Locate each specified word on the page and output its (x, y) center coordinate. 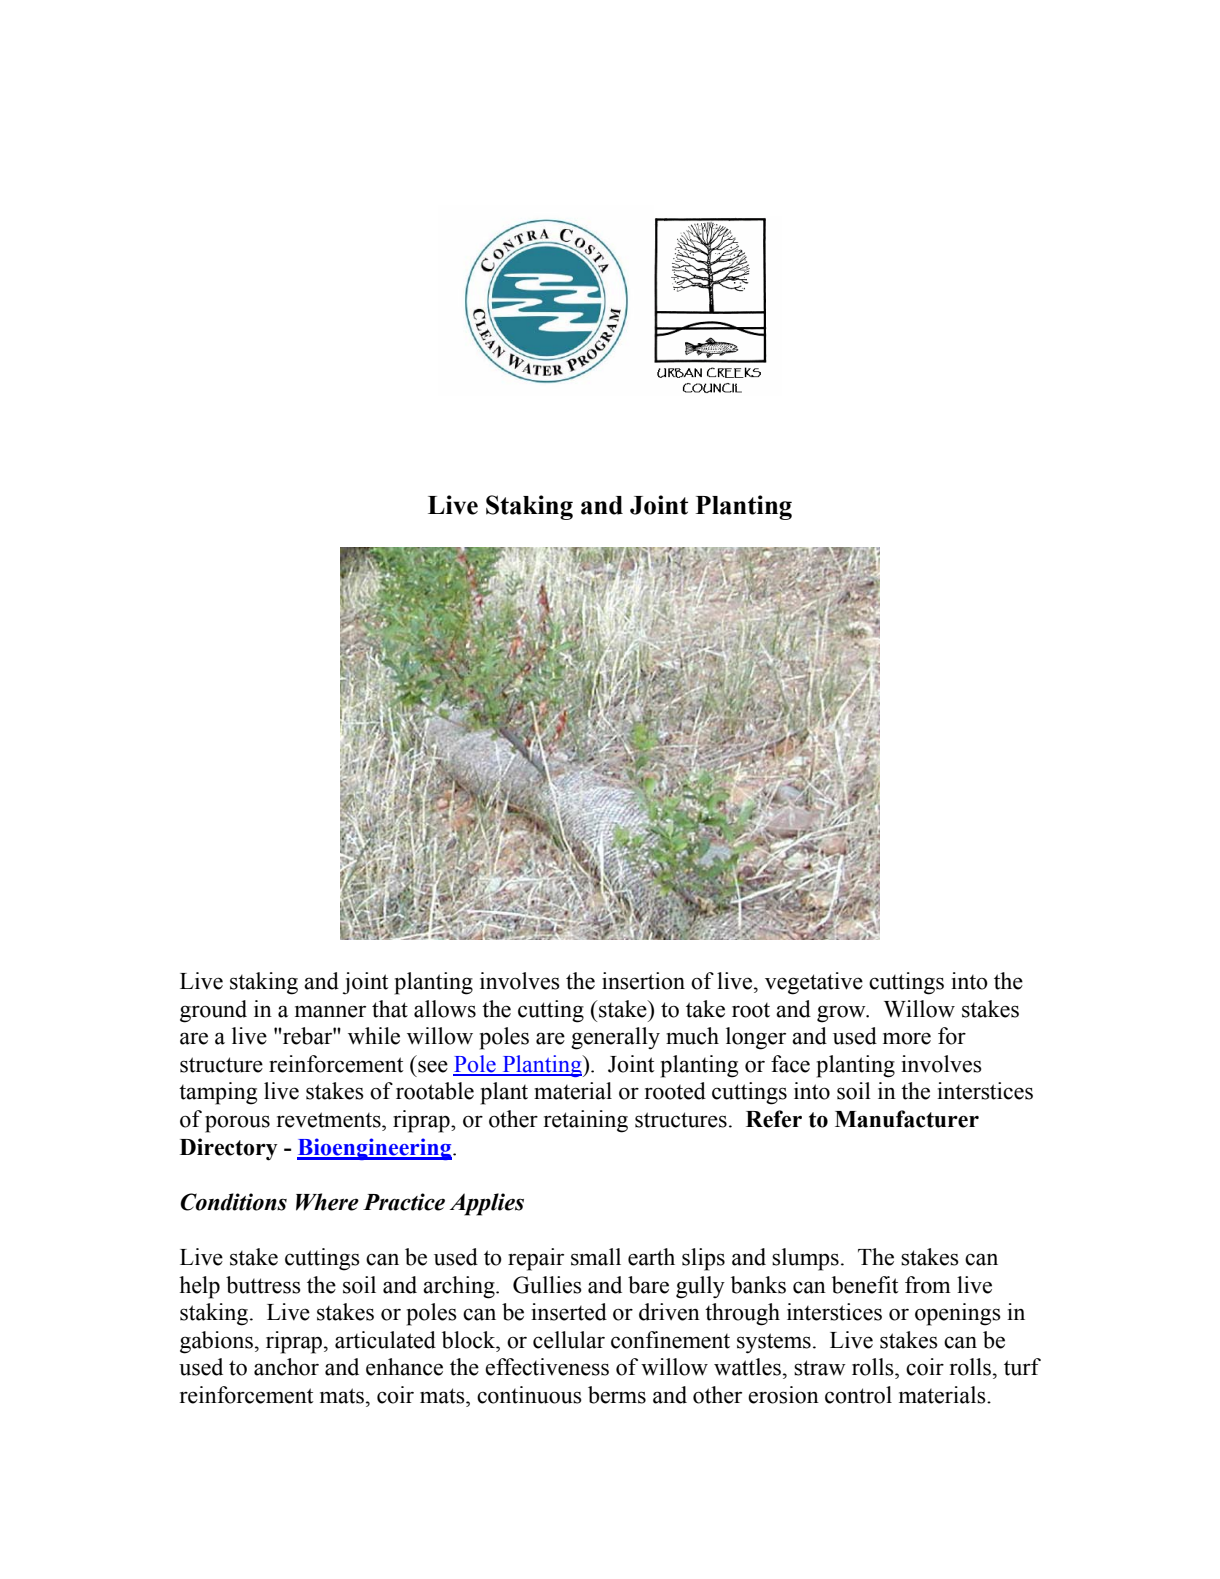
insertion (643, 981)
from (928, 1285)
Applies (487, 1204)
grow (842, 1014)
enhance (404, 1367)
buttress (263, 1285)
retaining (586, 1121)
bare (648, 1285)
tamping (218, 1093)
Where (327, 1202)
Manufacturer (907, 1119)
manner (330, 1011)
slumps (805, 1259)
